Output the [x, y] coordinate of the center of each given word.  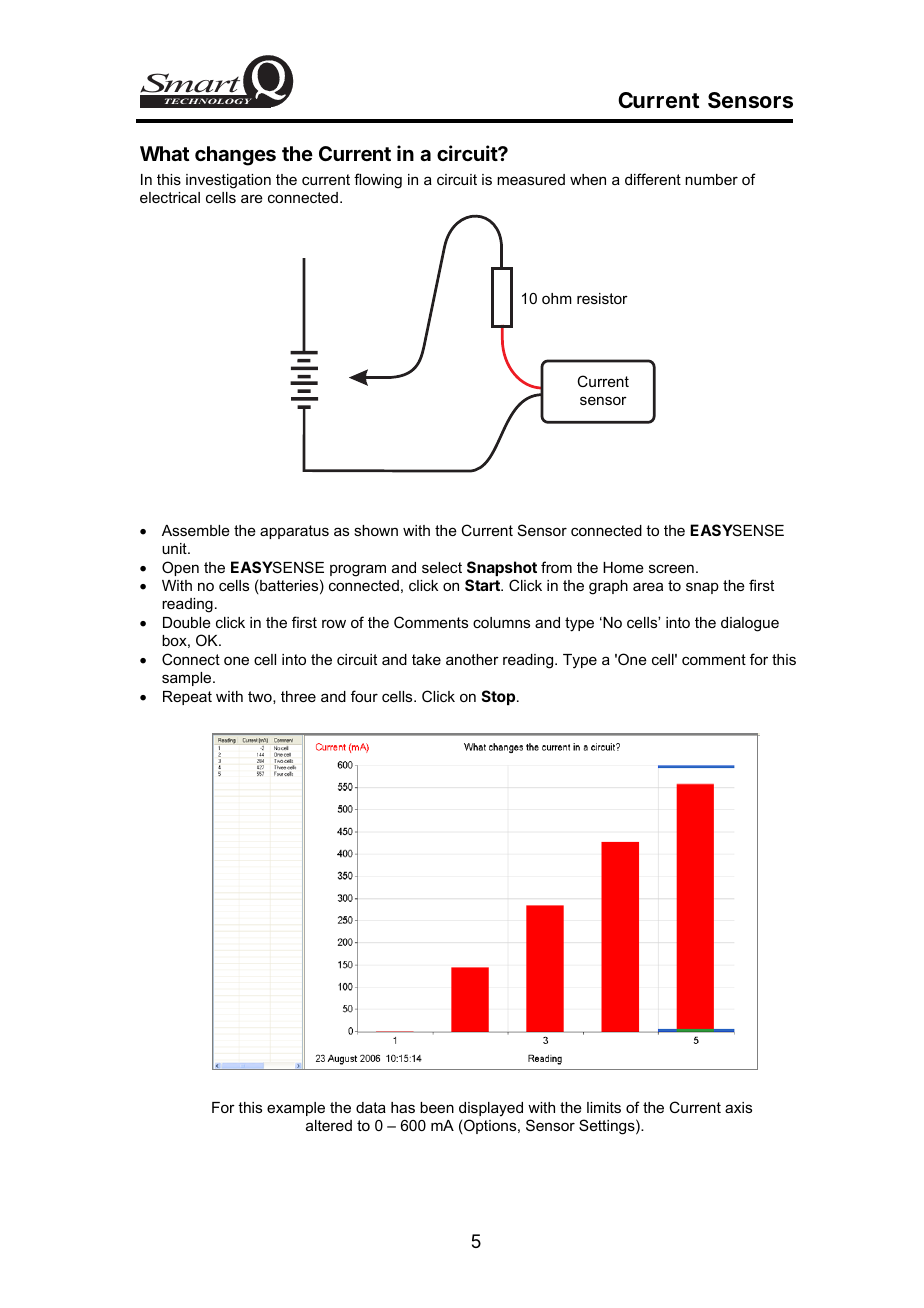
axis [738, 1107]
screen [671, 568]
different [653, 179]
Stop [500, 697]
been [437, 1107]
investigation [228, 181]
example [296, 1109]
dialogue [750, 624]
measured [531, 179]
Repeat [187, 698]
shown [376, 530]
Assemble [196, 530]
